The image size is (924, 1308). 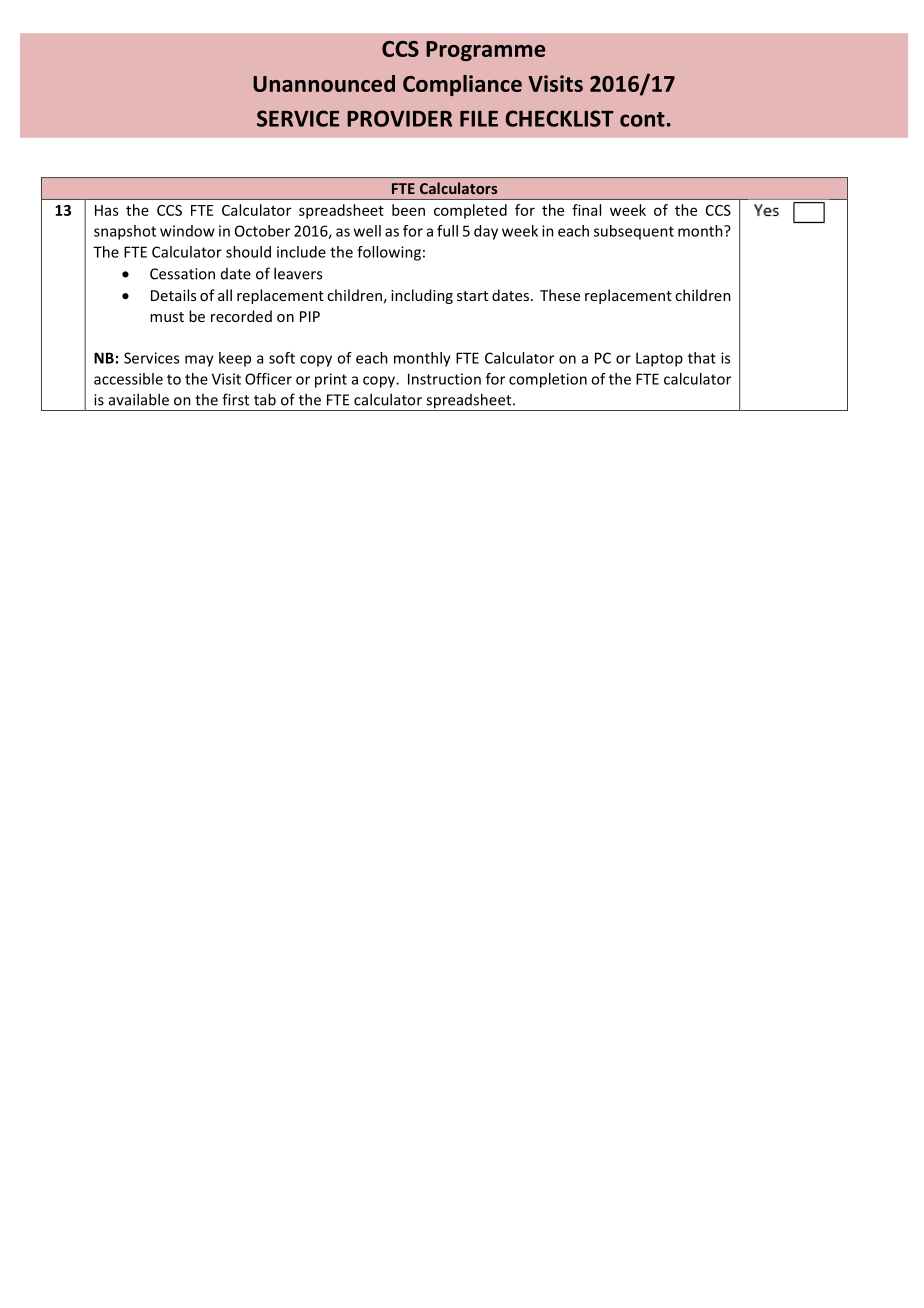 What do you see at coordinates (167, 317) in the document?
I see `must` at bounding box center [167, 317].
